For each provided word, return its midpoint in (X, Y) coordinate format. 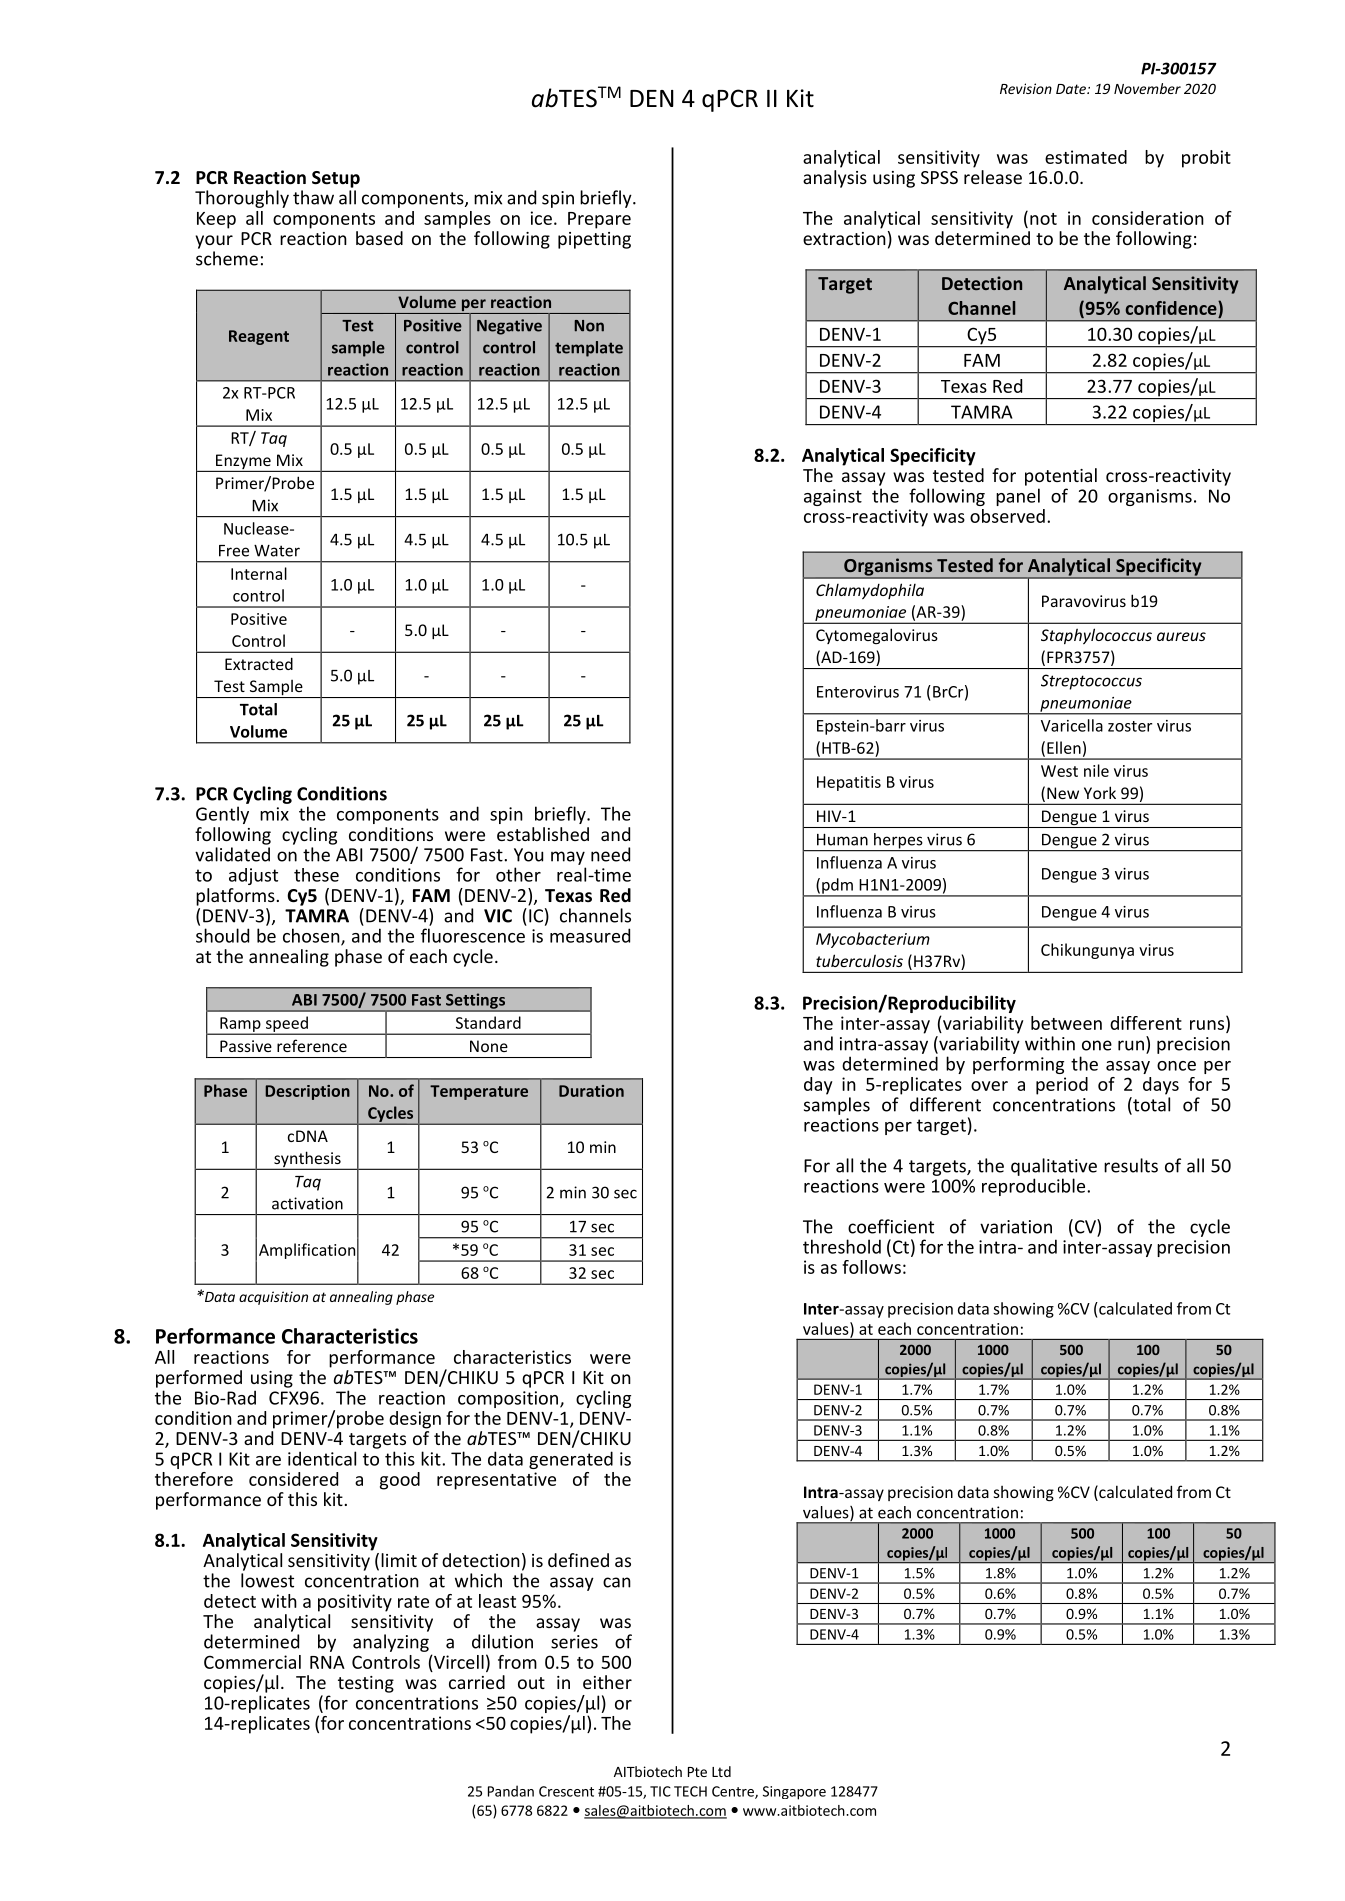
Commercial (252, 1662)
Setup (336, 179)
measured (590, 935)
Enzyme (243, 463)
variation (1016, 1227)
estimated (1086, 157)
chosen (312, 936)
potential (1061, 477)
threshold (842, 1246)
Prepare (599, 220)
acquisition (273, 1298)
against (833, 497)
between (1066, 1023)
